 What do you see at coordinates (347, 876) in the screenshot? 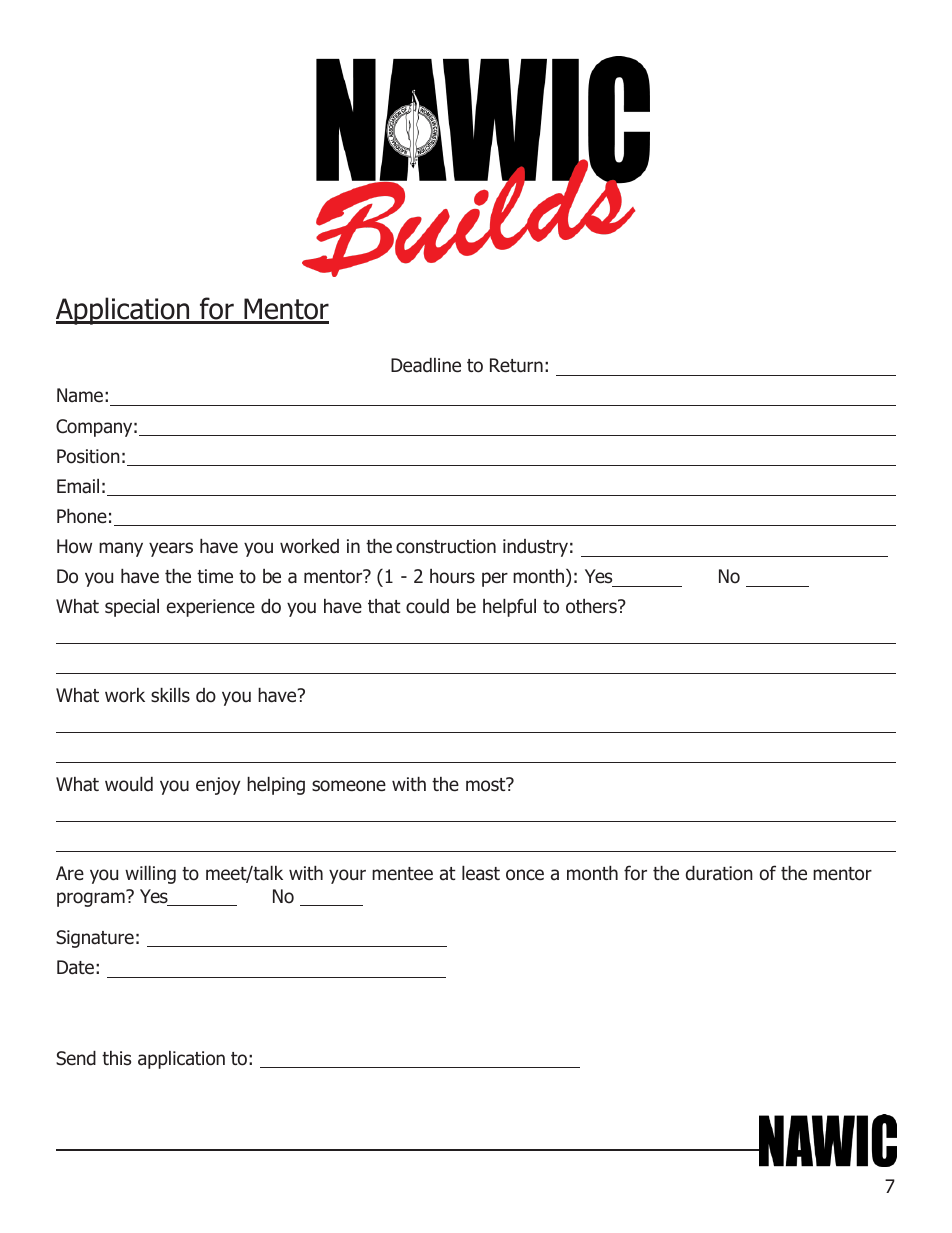
I see `your` at bounding box center [347, 876].
